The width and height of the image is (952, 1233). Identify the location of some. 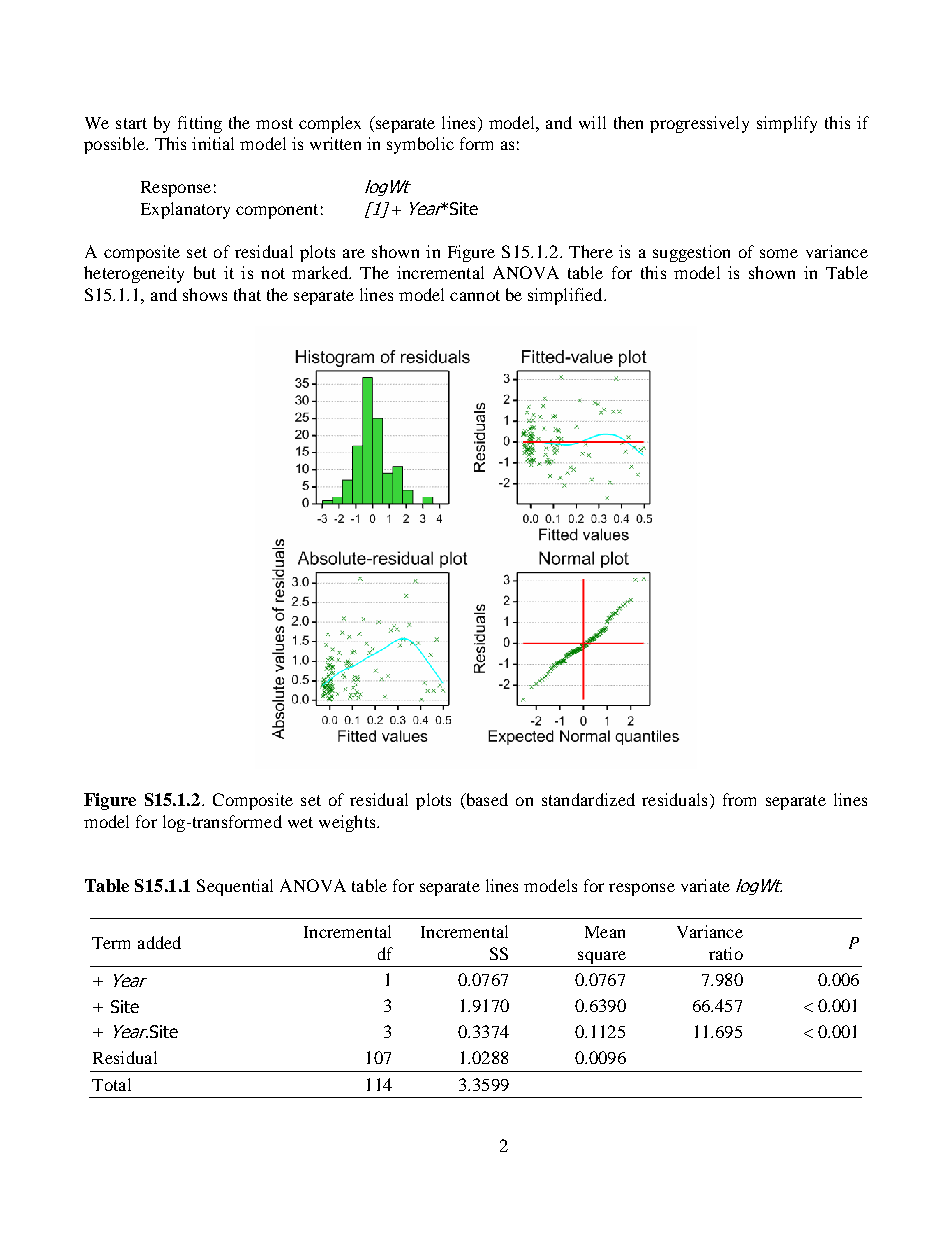
(779, 253).
